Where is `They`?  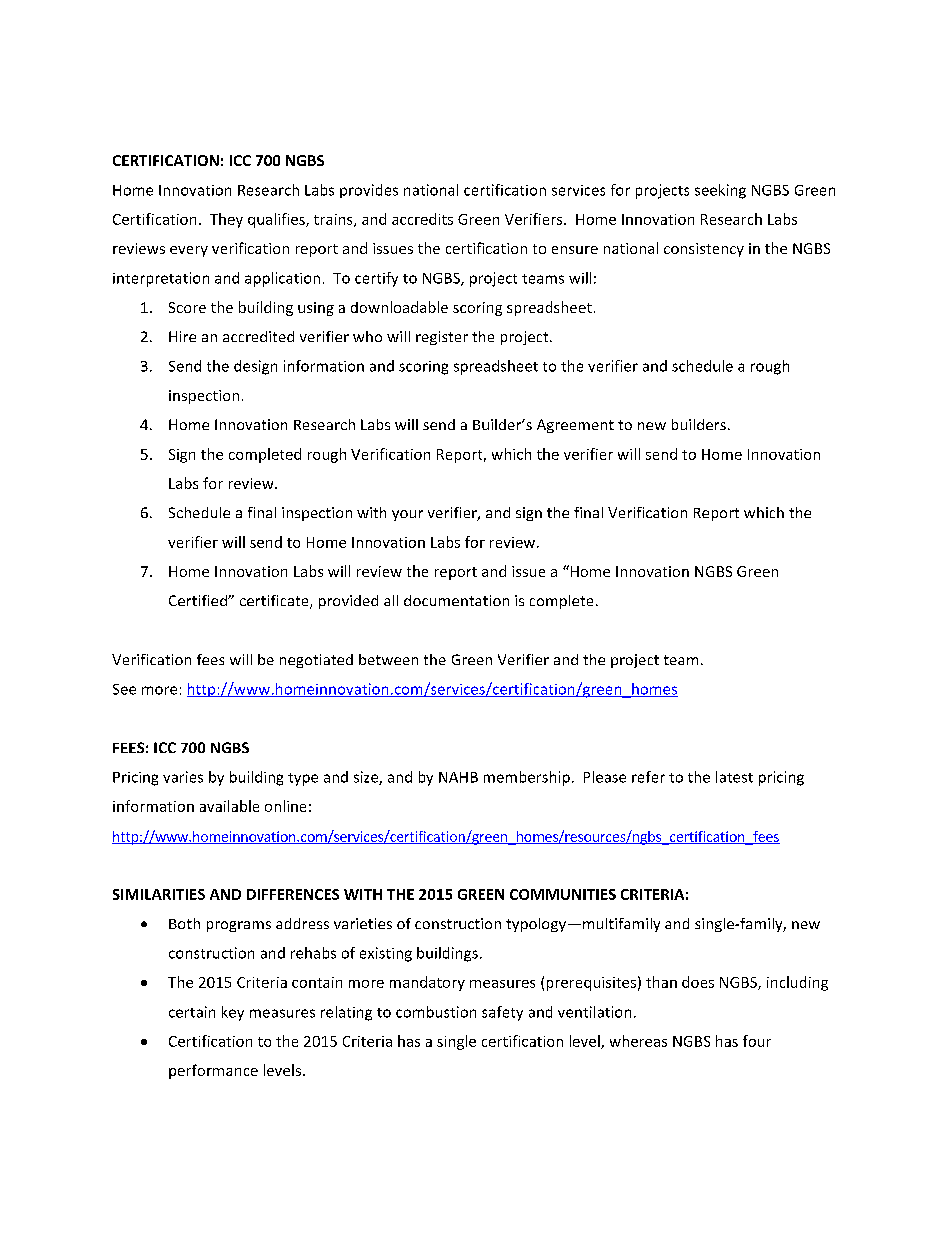
They is located at coordinates (226, 220).
